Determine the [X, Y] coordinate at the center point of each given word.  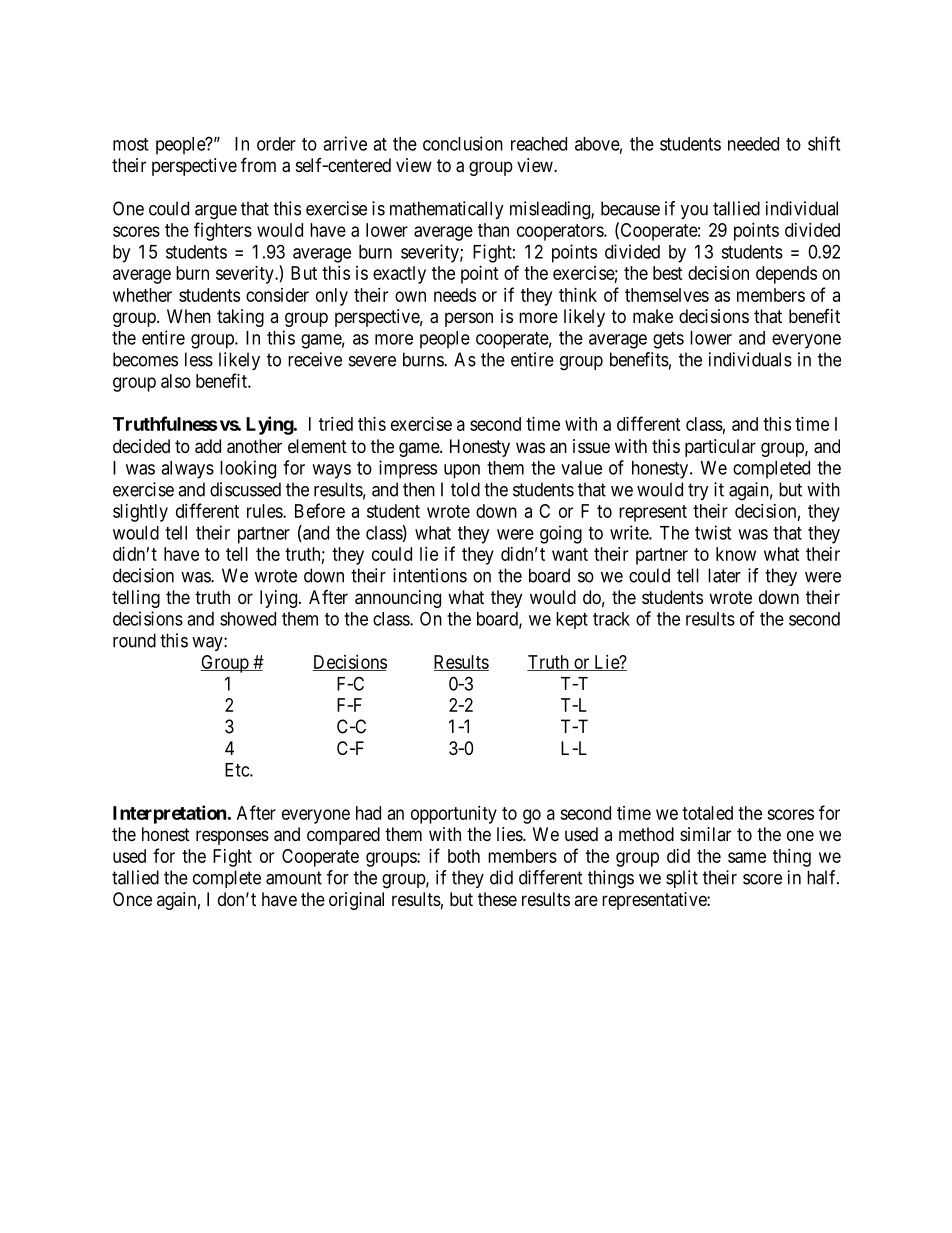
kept [572, 620]
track [611, 619]
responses [232, 837]
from [258, 164]
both [464, 856]
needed [753, 144]
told [465, 489]
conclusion [463, 143]
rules [265, 511]
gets [668, 340]
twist [713, 532]
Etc [238, 770]
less [199, 359]
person [469, 319]
